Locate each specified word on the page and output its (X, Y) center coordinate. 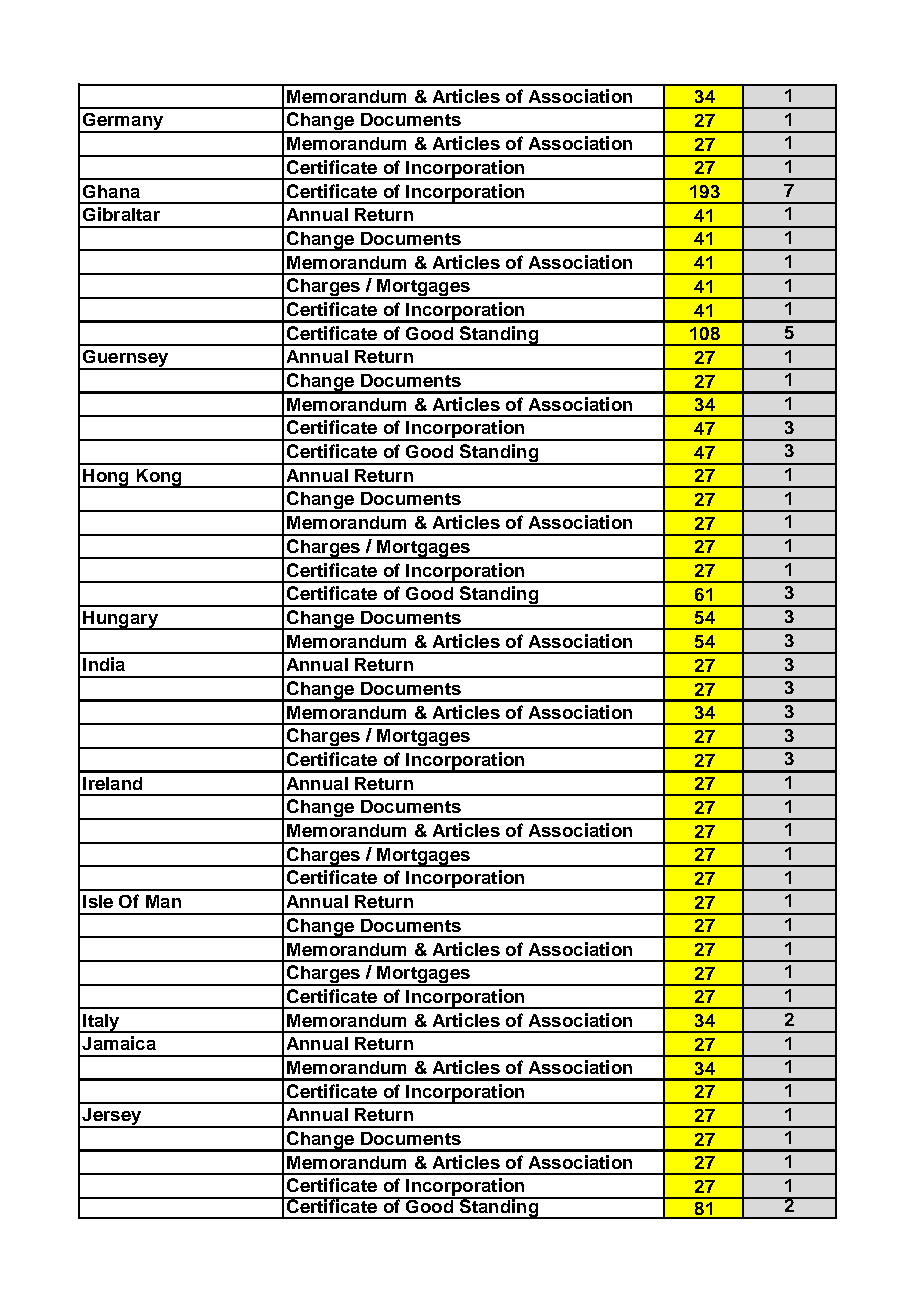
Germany (123, 123)
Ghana (111, 191)
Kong (159, 478)
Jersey (112, 1118)
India (104, 664)
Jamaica (119, 1043)
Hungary (120, 620)
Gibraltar (121, 214)
